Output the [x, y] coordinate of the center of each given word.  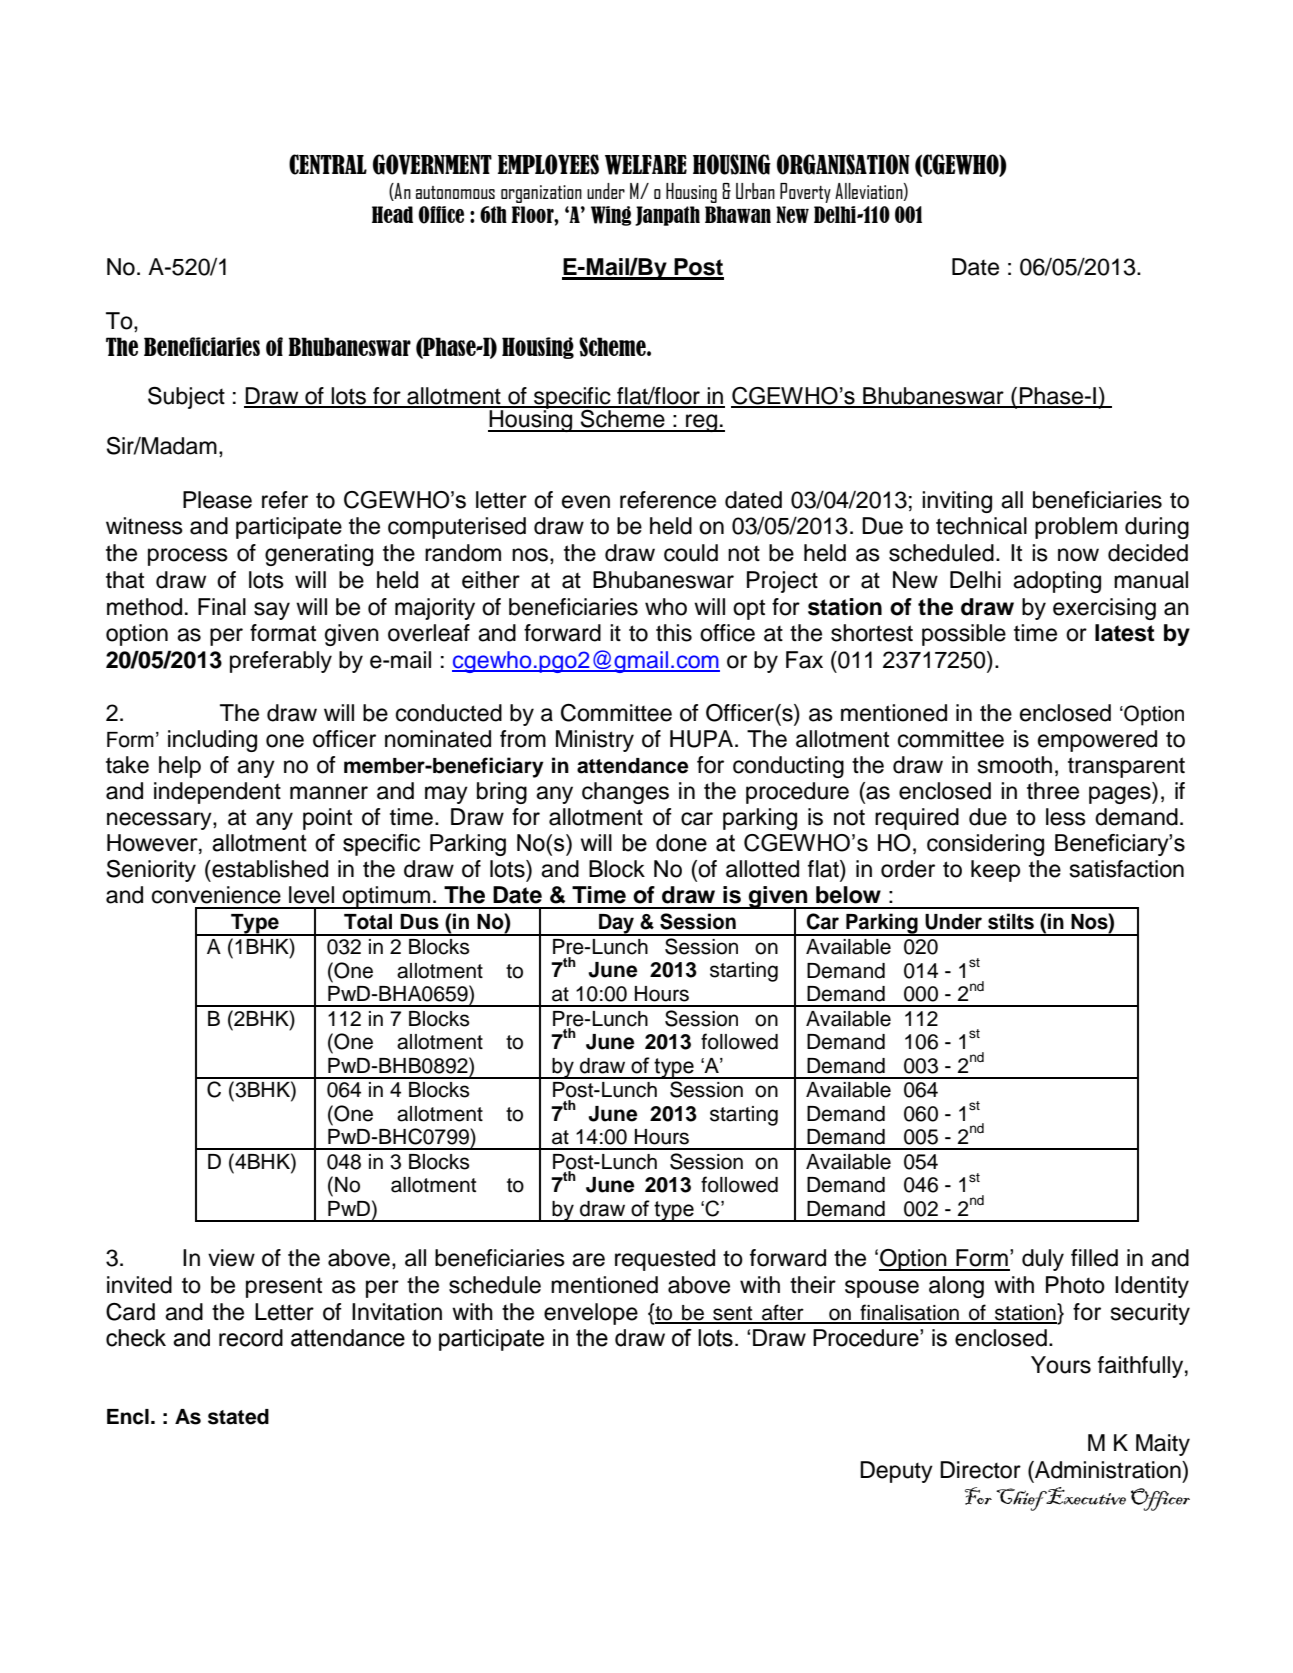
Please [217, 500]
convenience [216, 895]
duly [1043, 1260]
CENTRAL [328, 164]
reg [702, 423]
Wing [611, 216]
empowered [1097, 741]
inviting [957, 502]
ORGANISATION [843, 164]
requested [665, 1260]
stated [238, 1417]
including [212, 741]
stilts [1011, 921]
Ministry [595, 741]
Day [616, 925]
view [231, 1258]
